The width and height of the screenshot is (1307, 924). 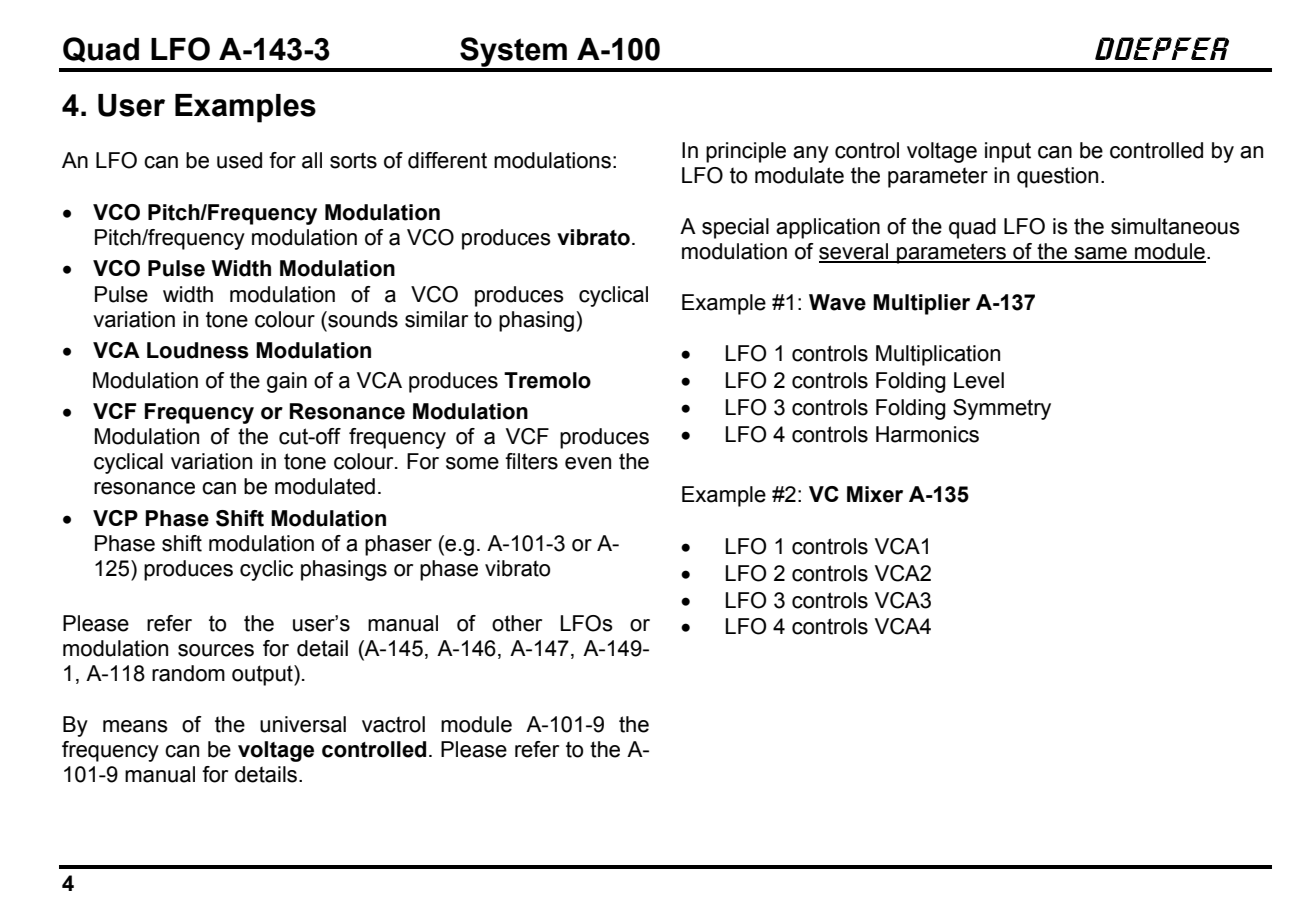 I want to click on principle, so click(x=746, y=152).
